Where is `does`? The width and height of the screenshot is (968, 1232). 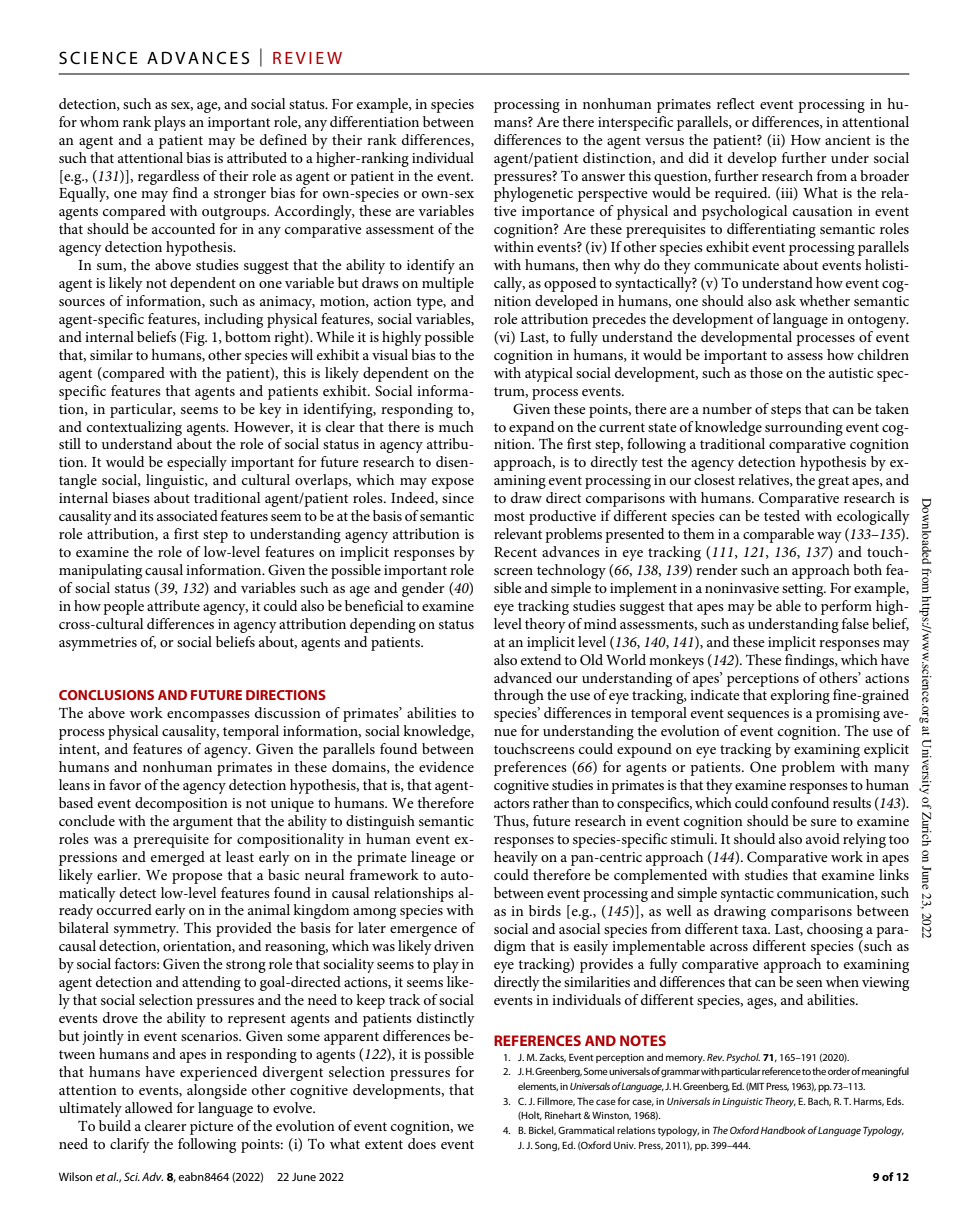
does is located at coordinates (422, 1143).
